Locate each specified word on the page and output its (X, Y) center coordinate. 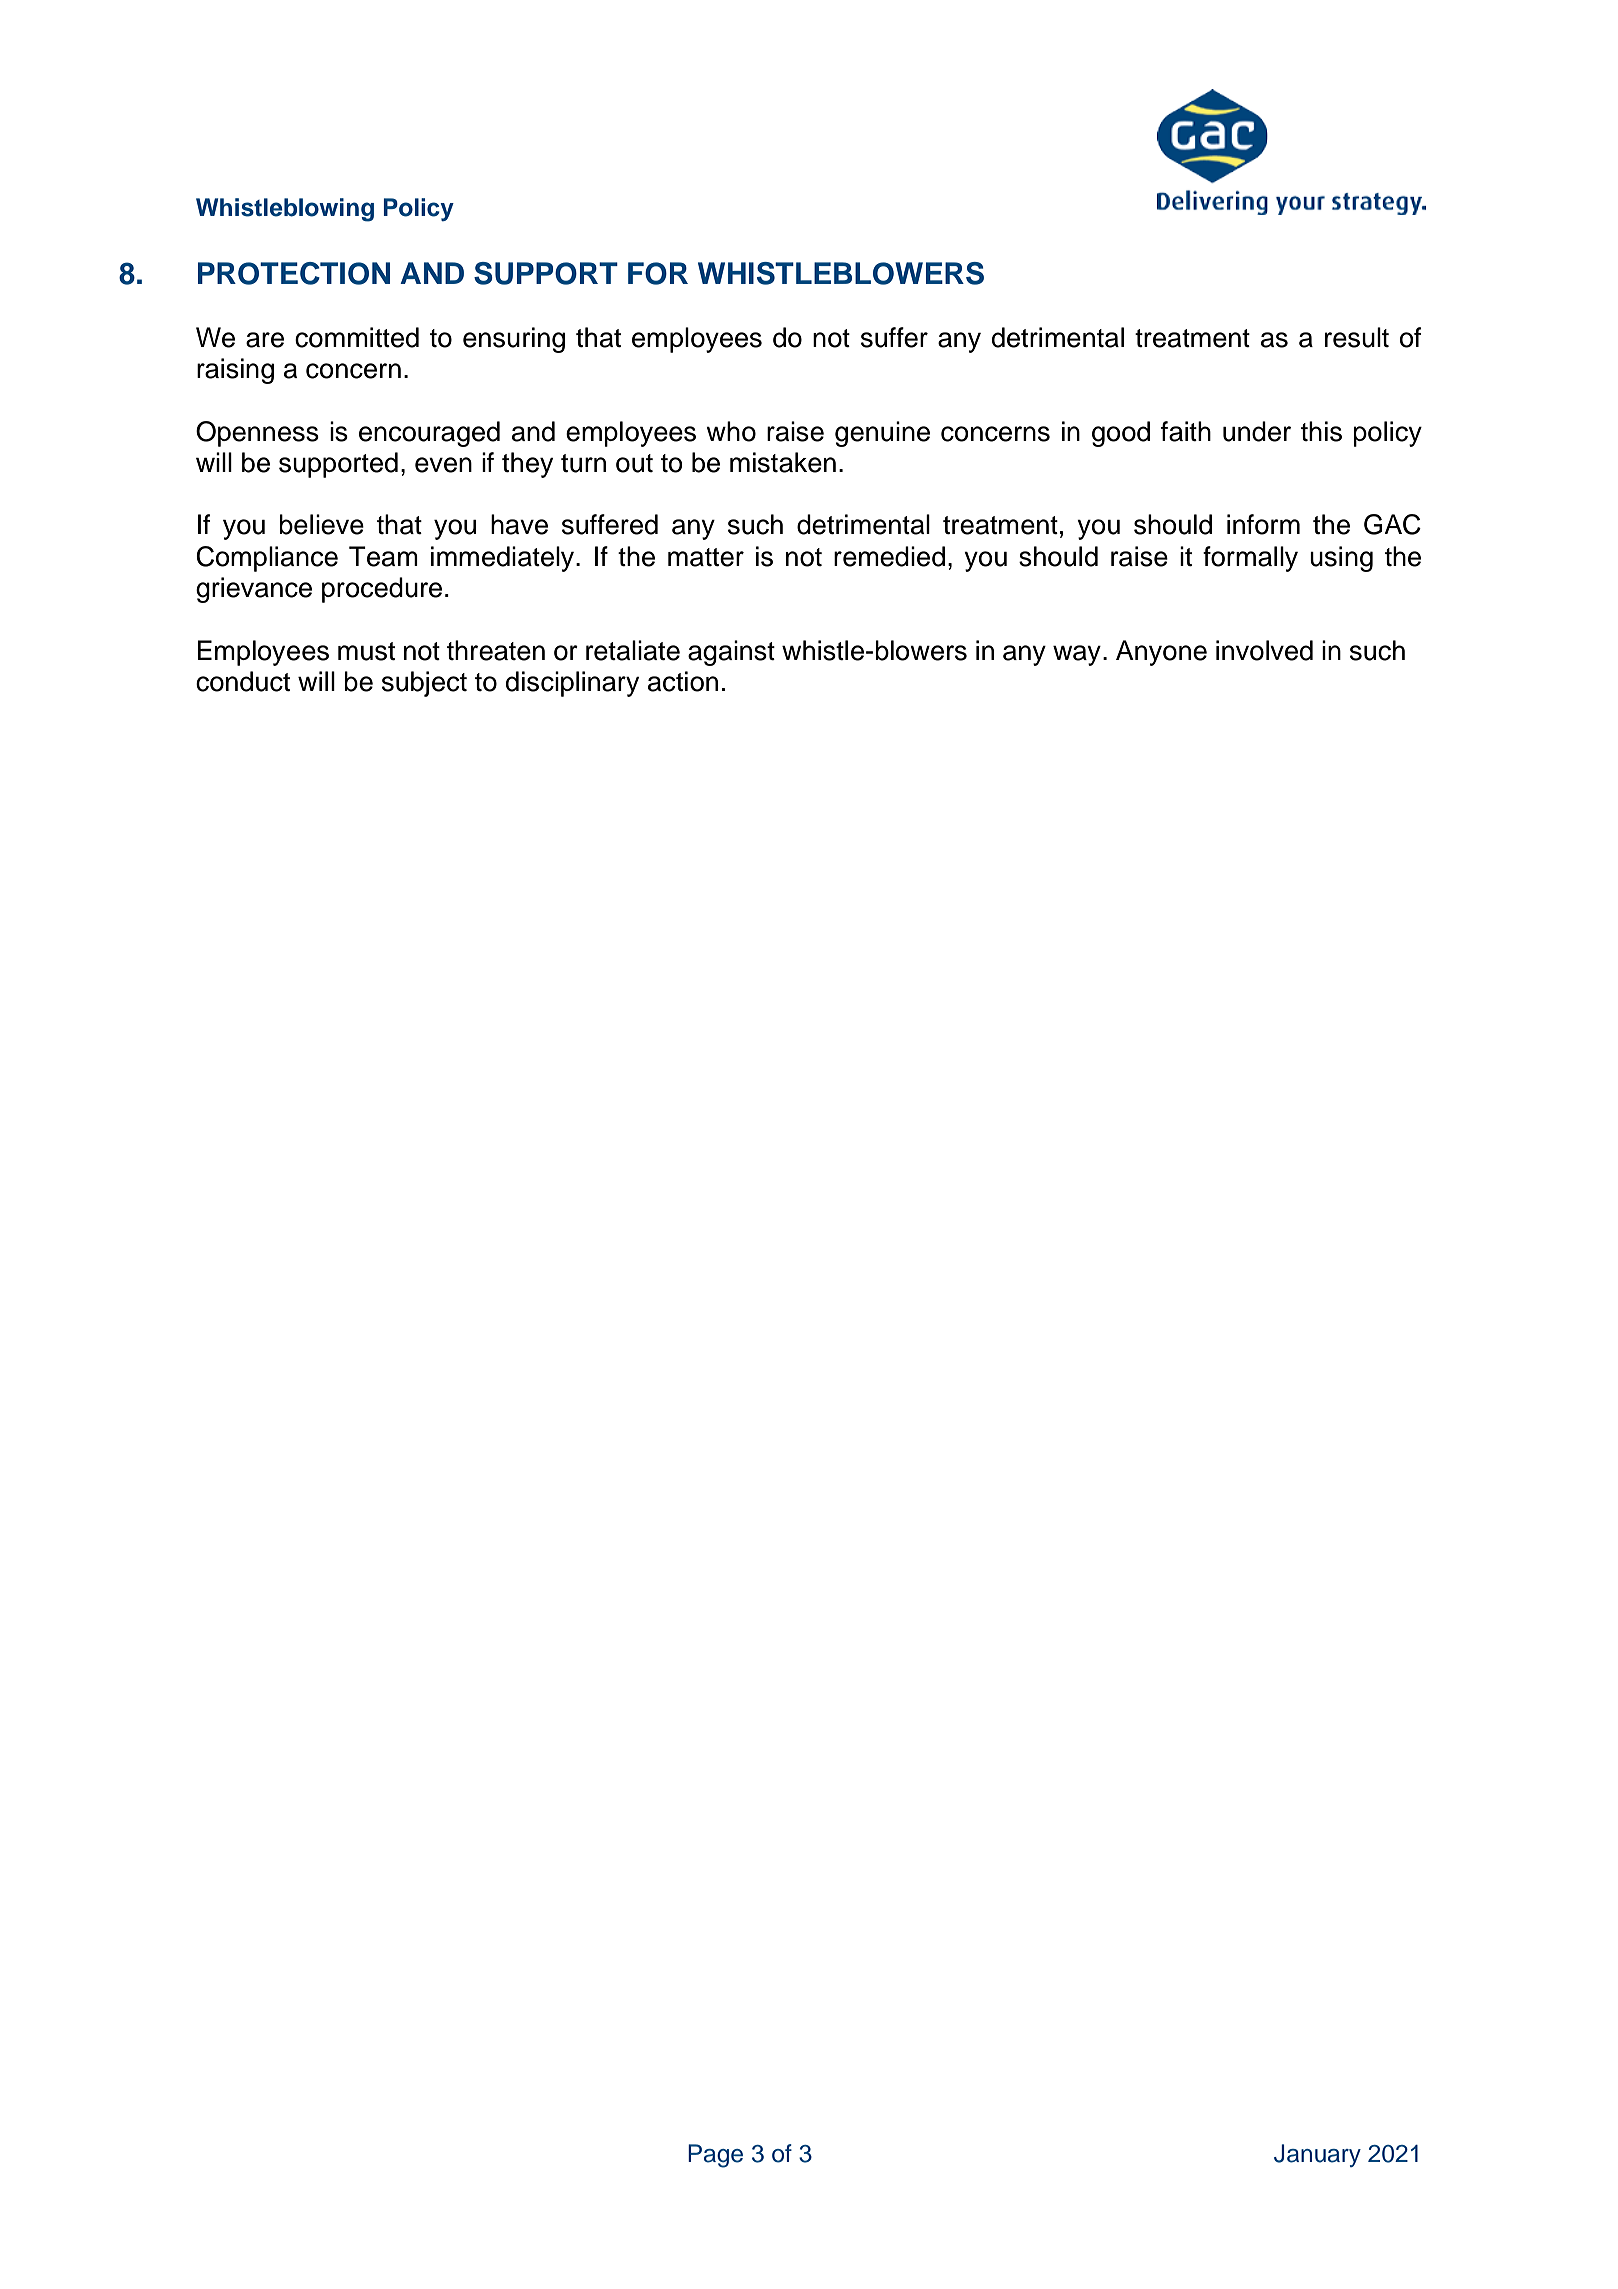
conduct (243, 681)
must (366, 651)
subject (424, 684)
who (731, 431)
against (731, 653)
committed (357, 337)
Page (715, 2156)
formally (1250, 559)
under (1257, 431)
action (683, 681)
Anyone (1161, 653)
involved (1264, 650)
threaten (496, 650)
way (1077, 655)
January (1317, 2155)
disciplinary (572, 684)
